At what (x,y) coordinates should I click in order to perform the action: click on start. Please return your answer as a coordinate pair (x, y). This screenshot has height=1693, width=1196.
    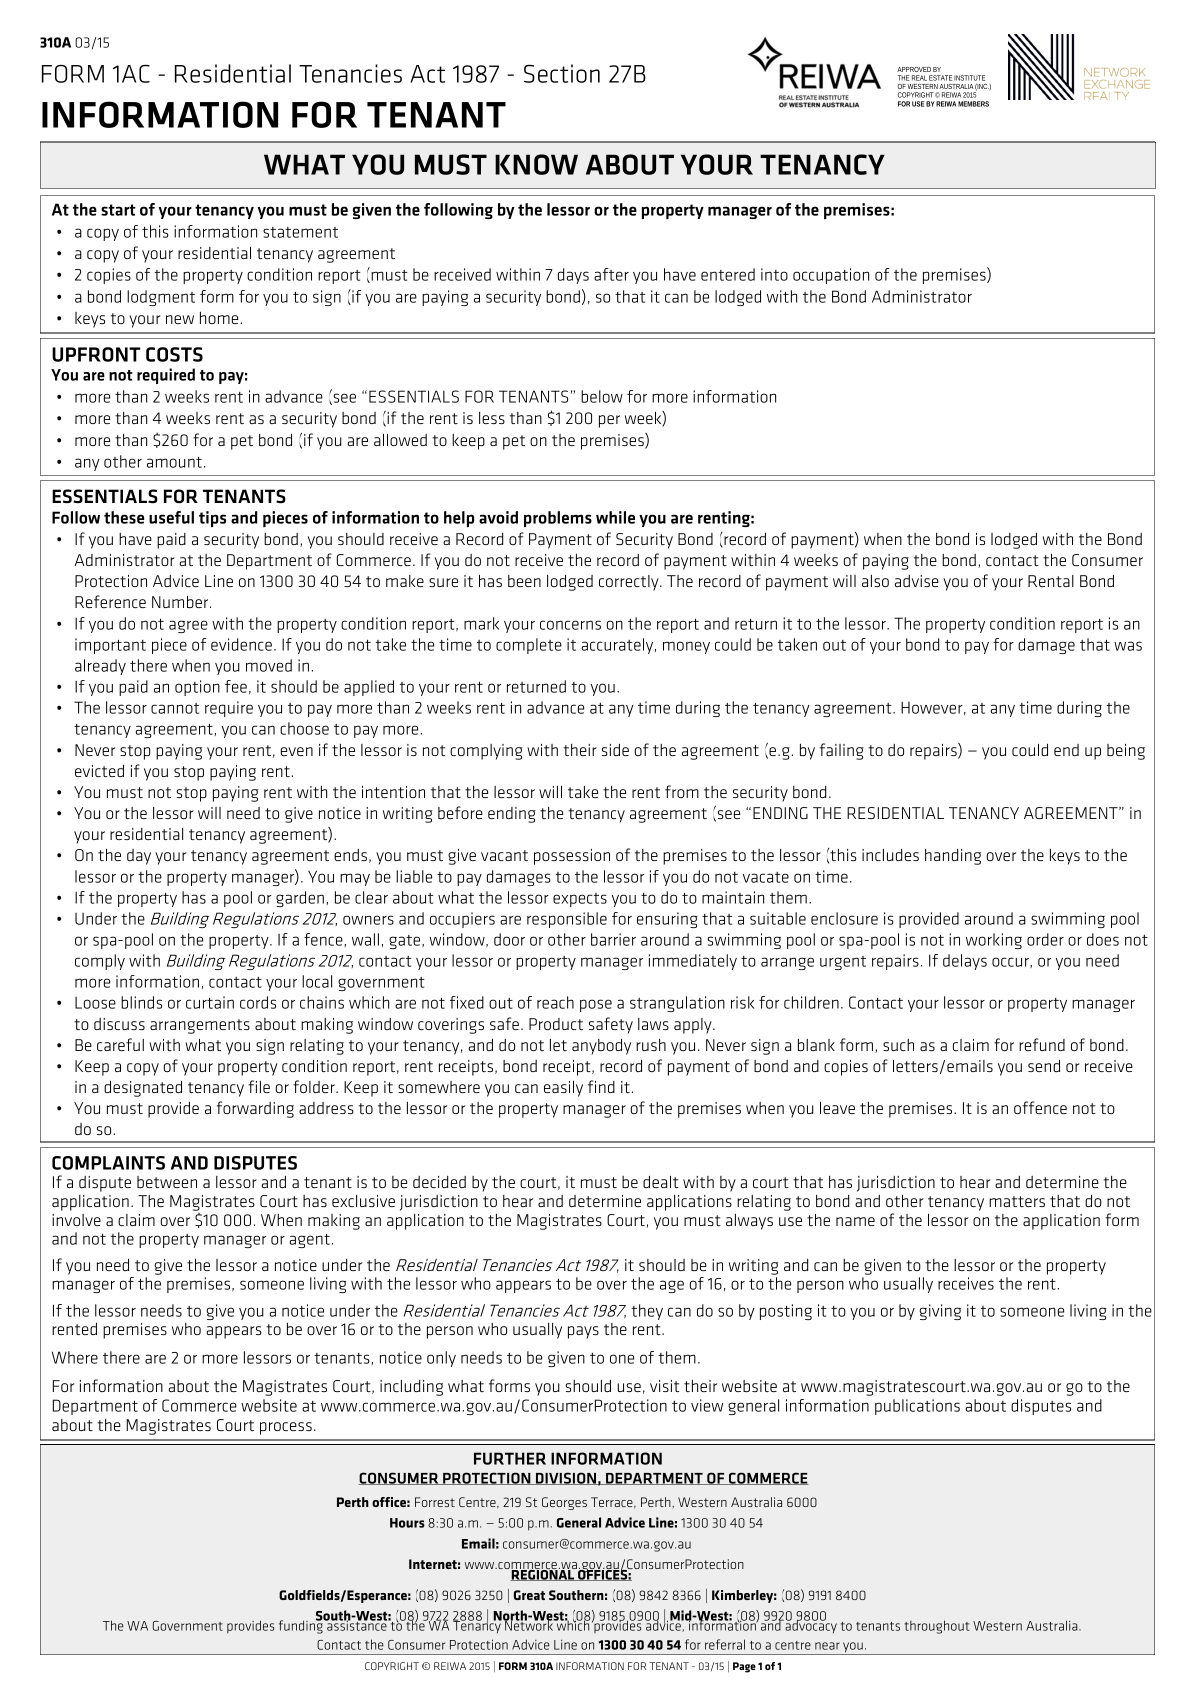
    Looking at the image, I should click on (118, 210).
